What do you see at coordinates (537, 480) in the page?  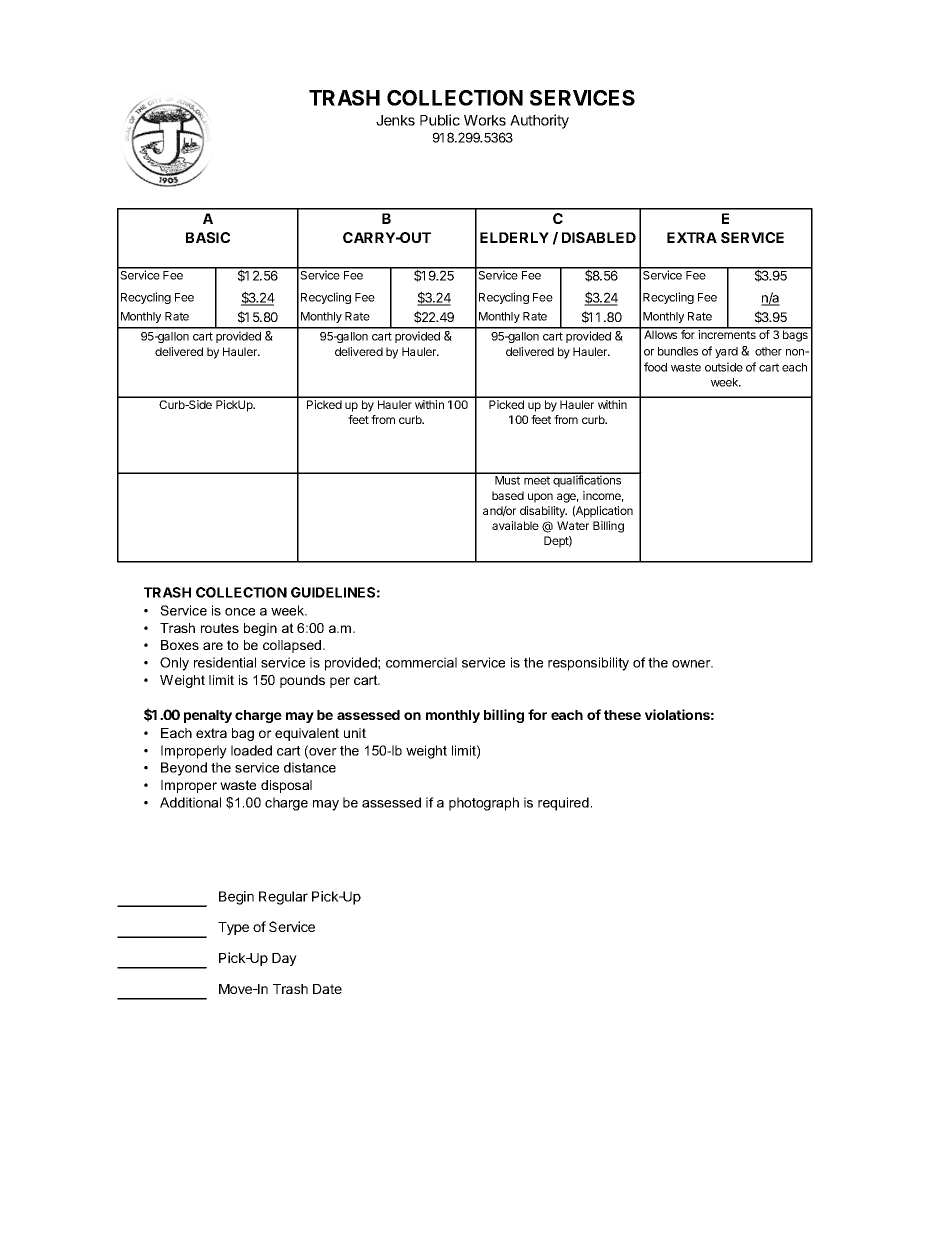 I see `meet` at bounding box center [537, 480].
